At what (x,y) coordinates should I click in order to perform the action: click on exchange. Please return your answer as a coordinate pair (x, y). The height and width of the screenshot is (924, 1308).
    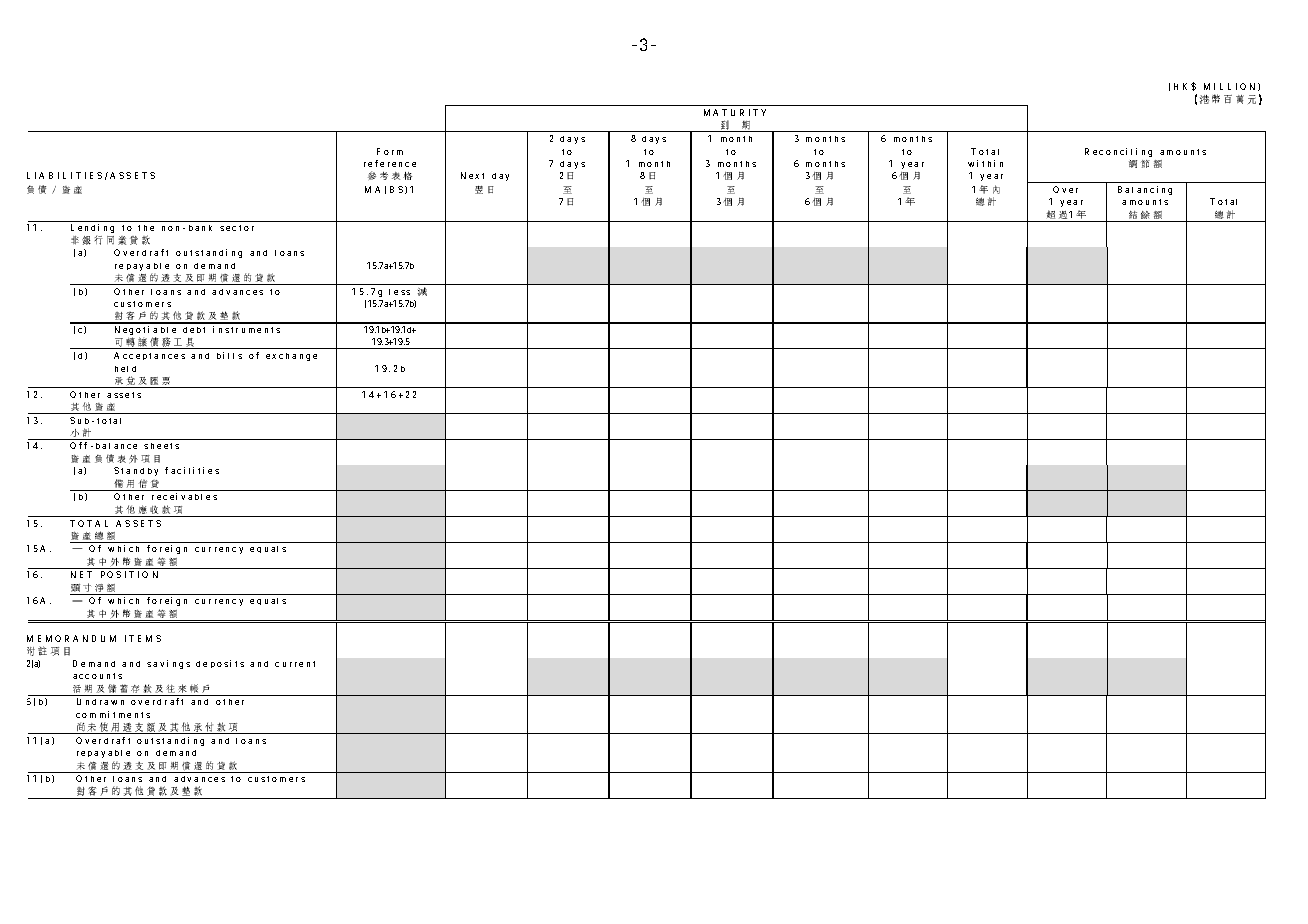
    Looking at the image, I should click on (291, 357).
